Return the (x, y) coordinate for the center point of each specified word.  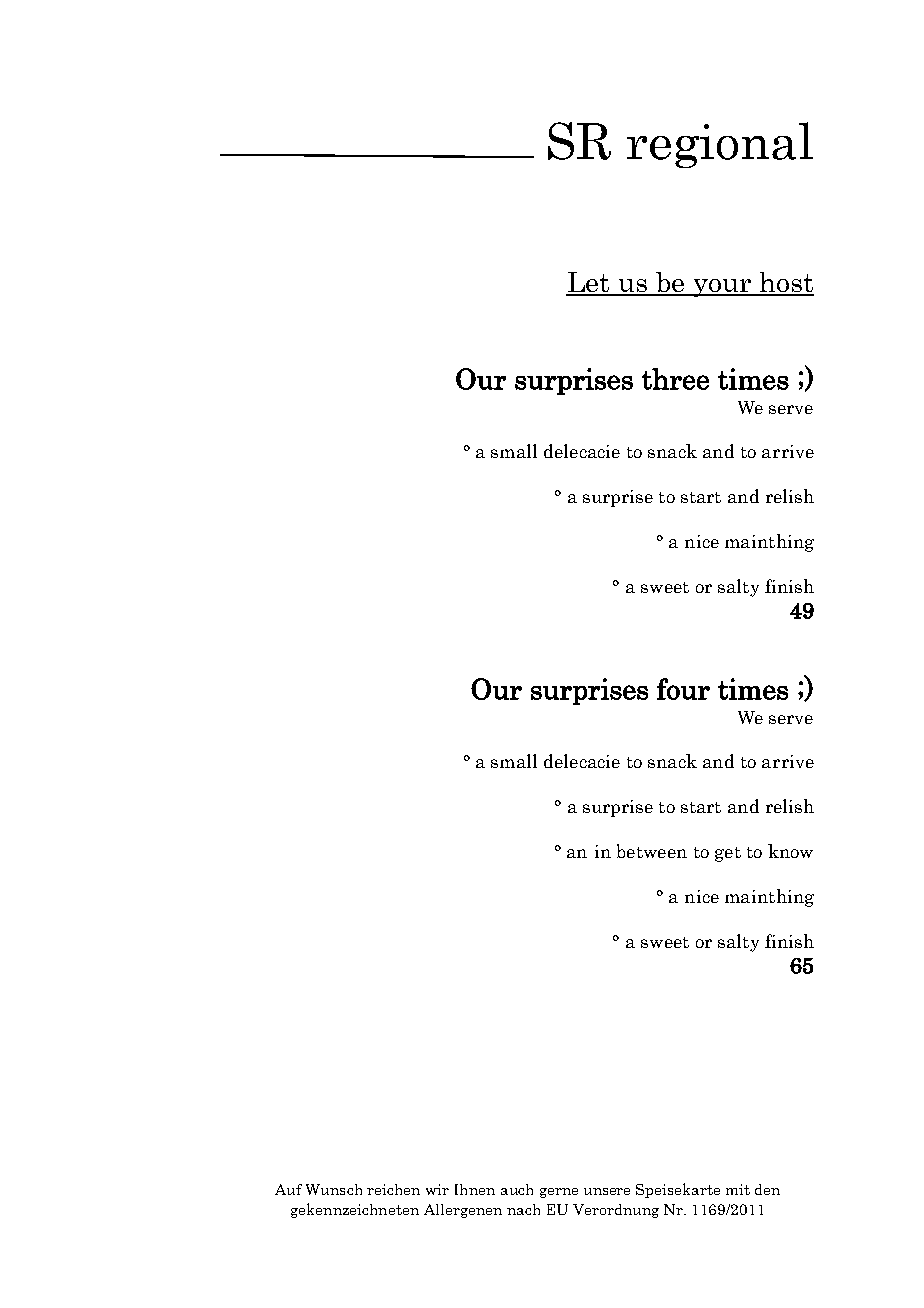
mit (738, 1189)
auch (517, 1189)
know (790, 851)
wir (437, 1189)
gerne (559, 1193)
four (683, 689)
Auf (288, 1189)
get (728, 854)
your (722, 288)
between (652, 851)
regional (720, 145)
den (767, 1189)
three (675, 379)
